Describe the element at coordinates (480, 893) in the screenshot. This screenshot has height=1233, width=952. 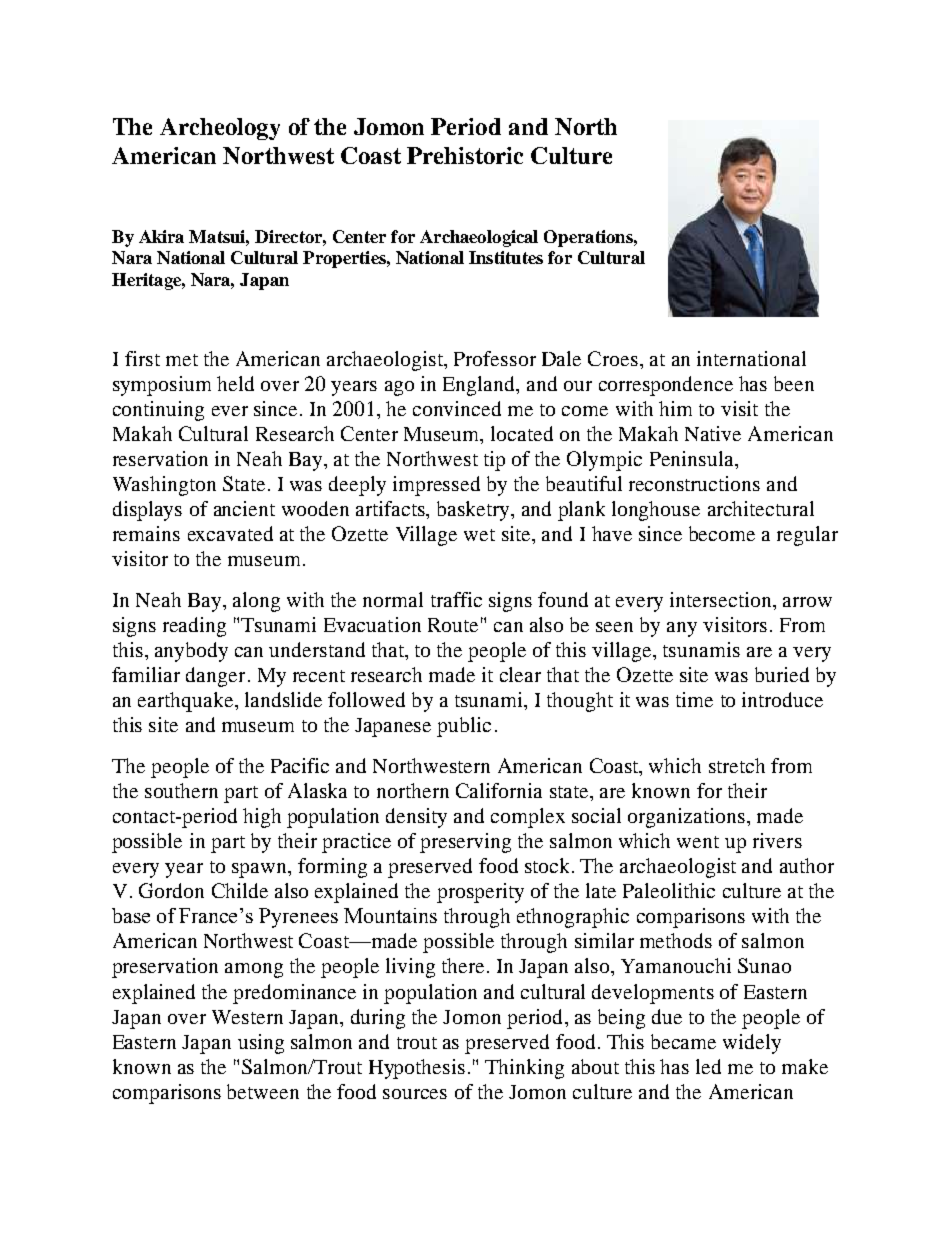
I see `prosperity` at that location.
